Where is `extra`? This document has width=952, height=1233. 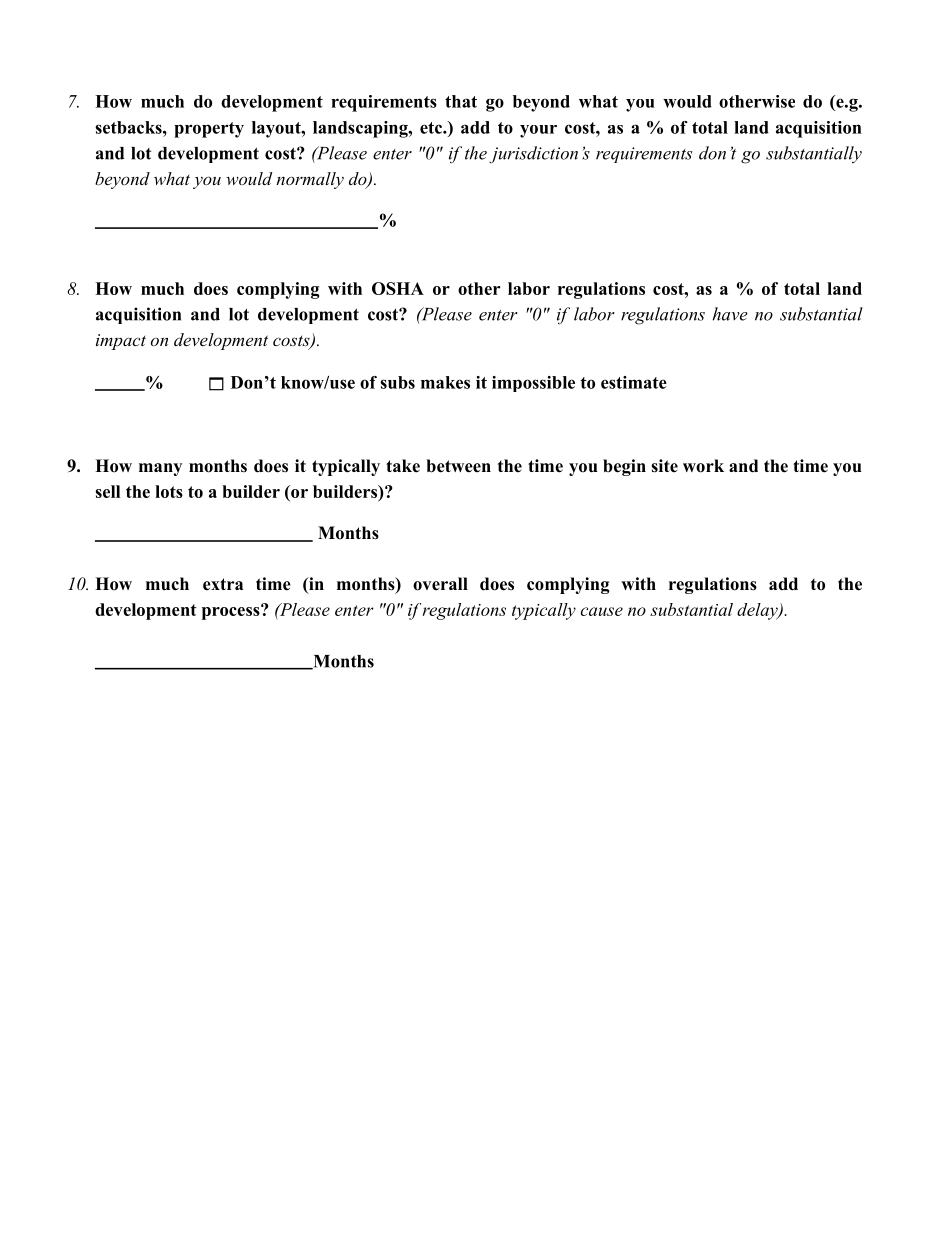 extra is located at coordinates (223, 584).
